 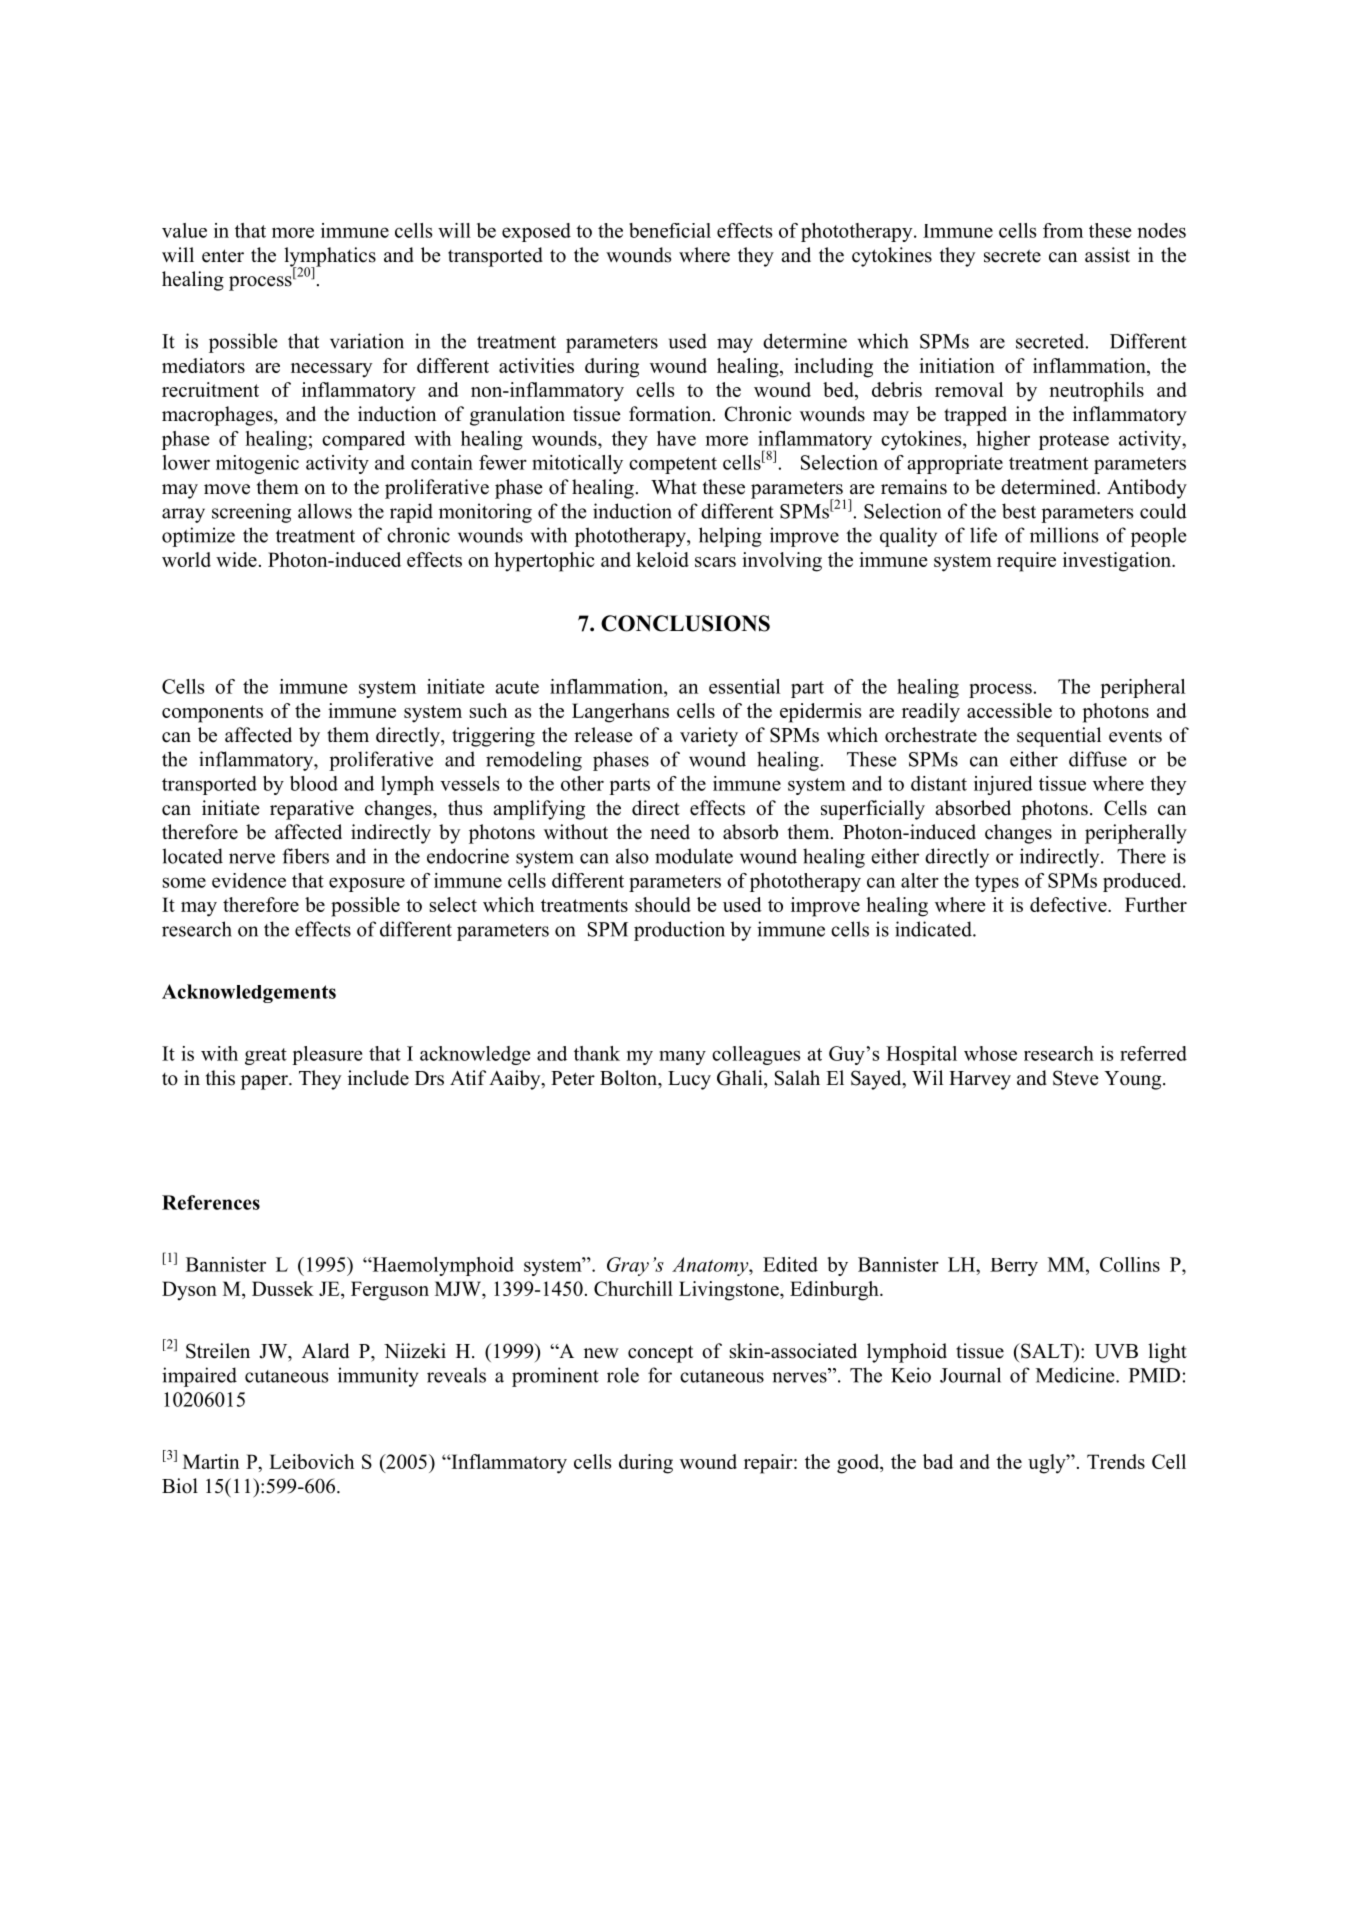 I want to click on Martin, so click(x=211, y=1461).
